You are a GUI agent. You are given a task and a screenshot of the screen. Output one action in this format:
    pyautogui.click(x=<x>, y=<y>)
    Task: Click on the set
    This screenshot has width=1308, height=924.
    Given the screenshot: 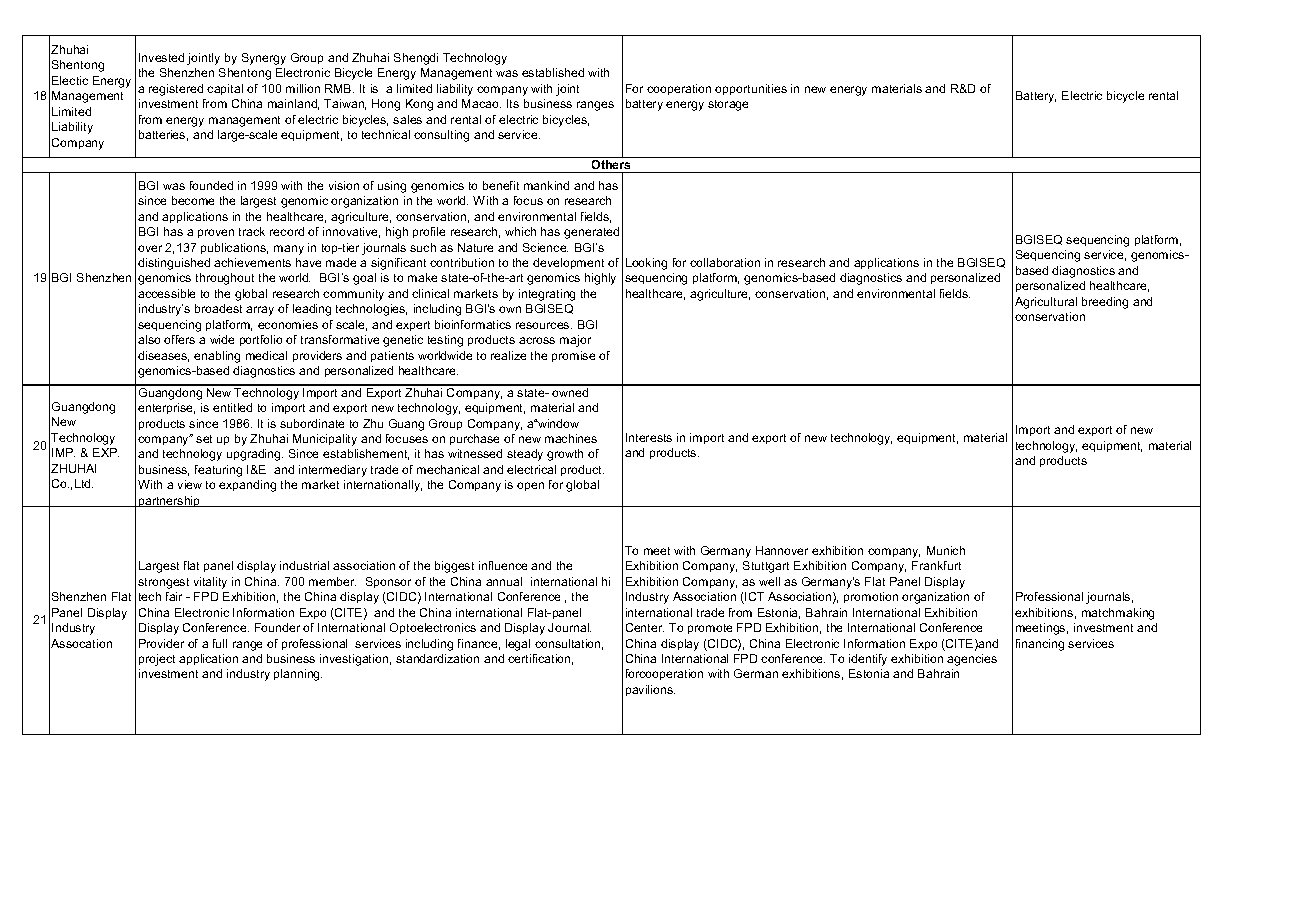 What is the action you would take?
    pyautogui.click(x=204, y=439)
